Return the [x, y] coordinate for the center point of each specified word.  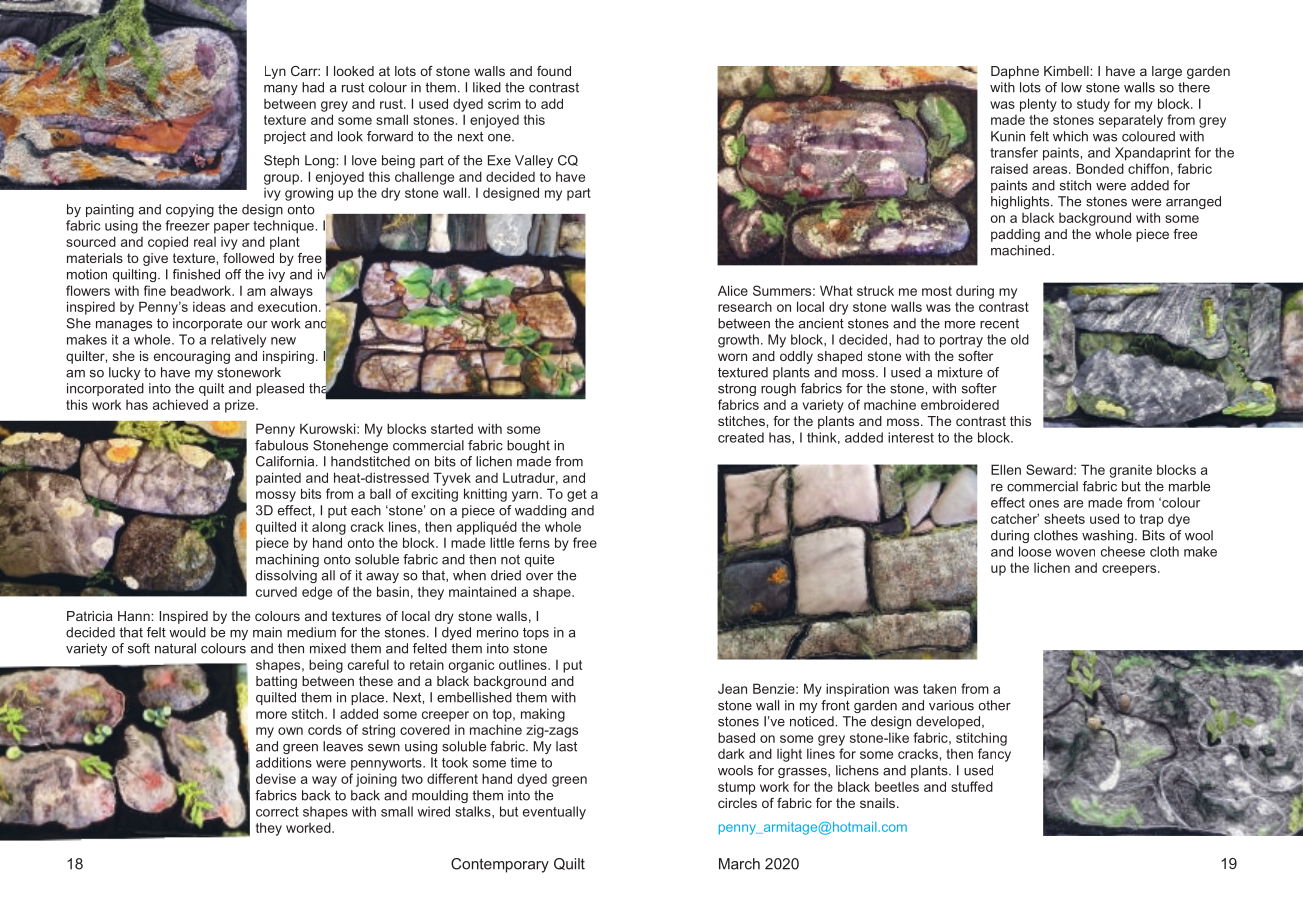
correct [277, 812]
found [554, 71]
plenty [1038, 105]
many [281, 90]
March [739, 864]
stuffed [972, 786]
